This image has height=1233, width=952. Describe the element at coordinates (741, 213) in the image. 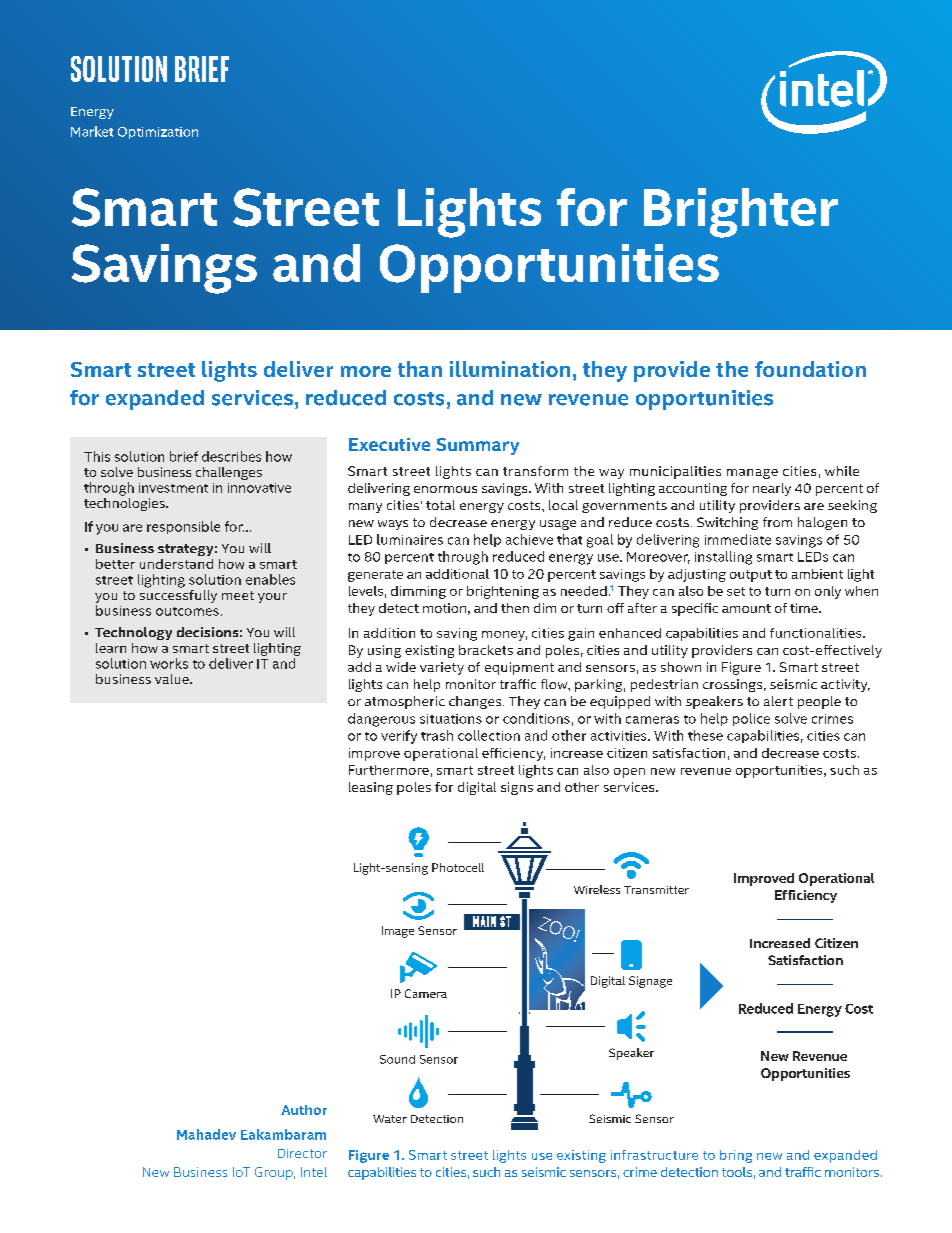

I see `Brighter` at that location.
